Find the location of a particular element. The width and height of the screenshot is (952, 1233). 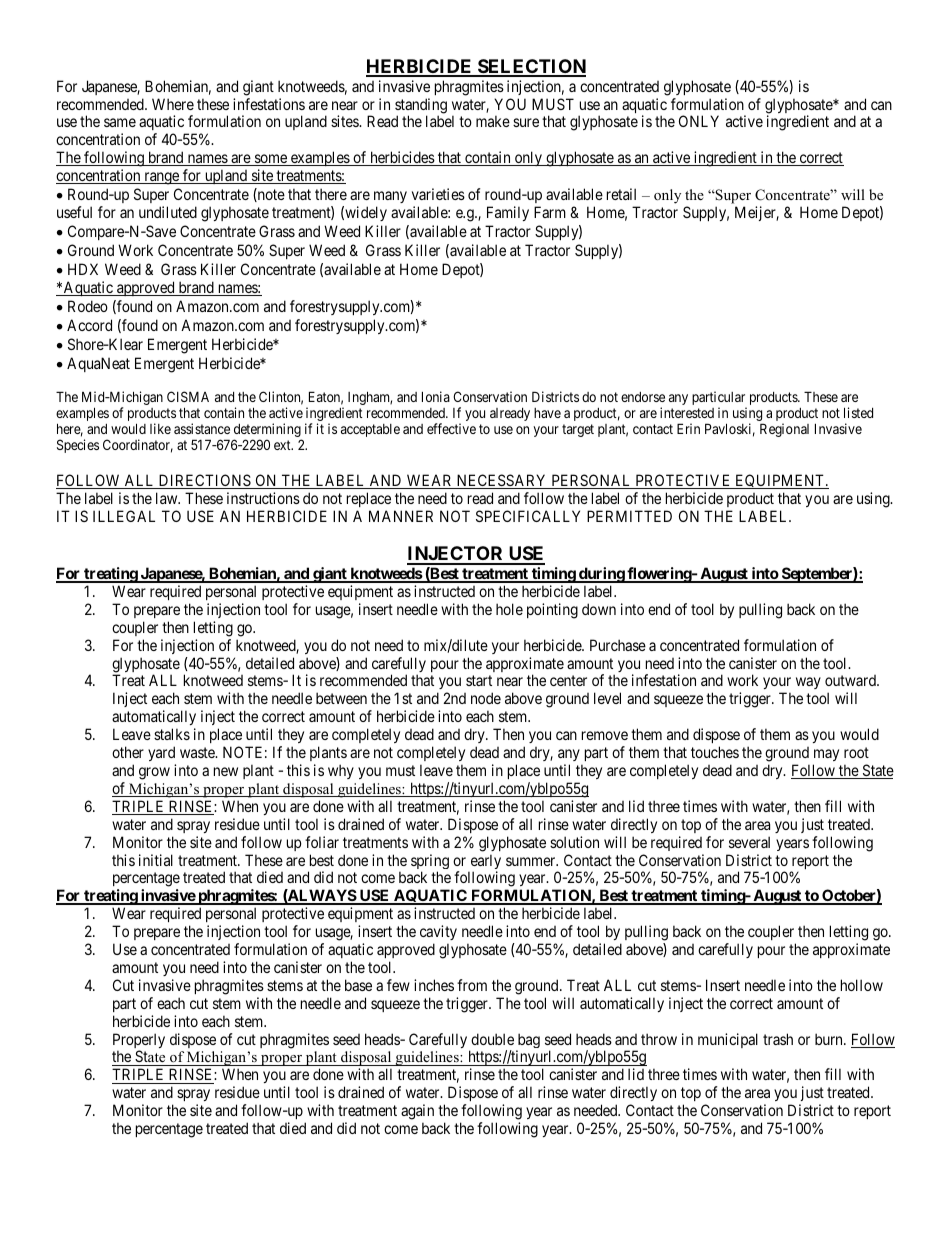

Accord is located at coordinates (89, 325).
